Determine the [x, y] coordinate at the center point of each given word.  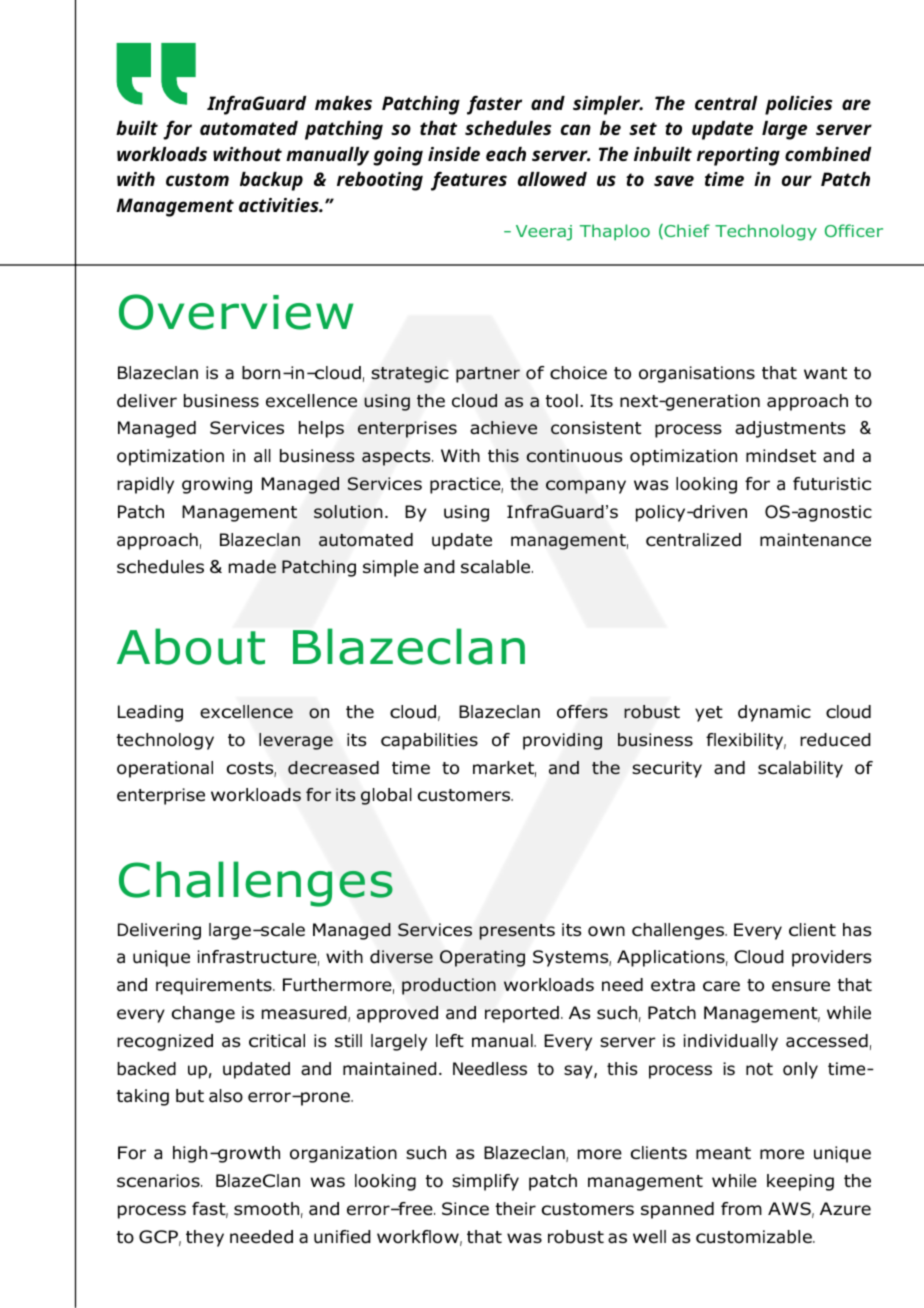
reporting [738, 156]
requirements [215, 986]
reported [522, 1014]
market [504, 769]
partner [488, 375]
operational [165, 769]
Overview [236, 312]
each [506, 154]
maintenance [815, 540]
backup [271, 181]
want [825, 373]
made [252, 567]
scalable [497, 567]
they [205, 1238]
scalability [800, 769]
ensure [801, 986]
